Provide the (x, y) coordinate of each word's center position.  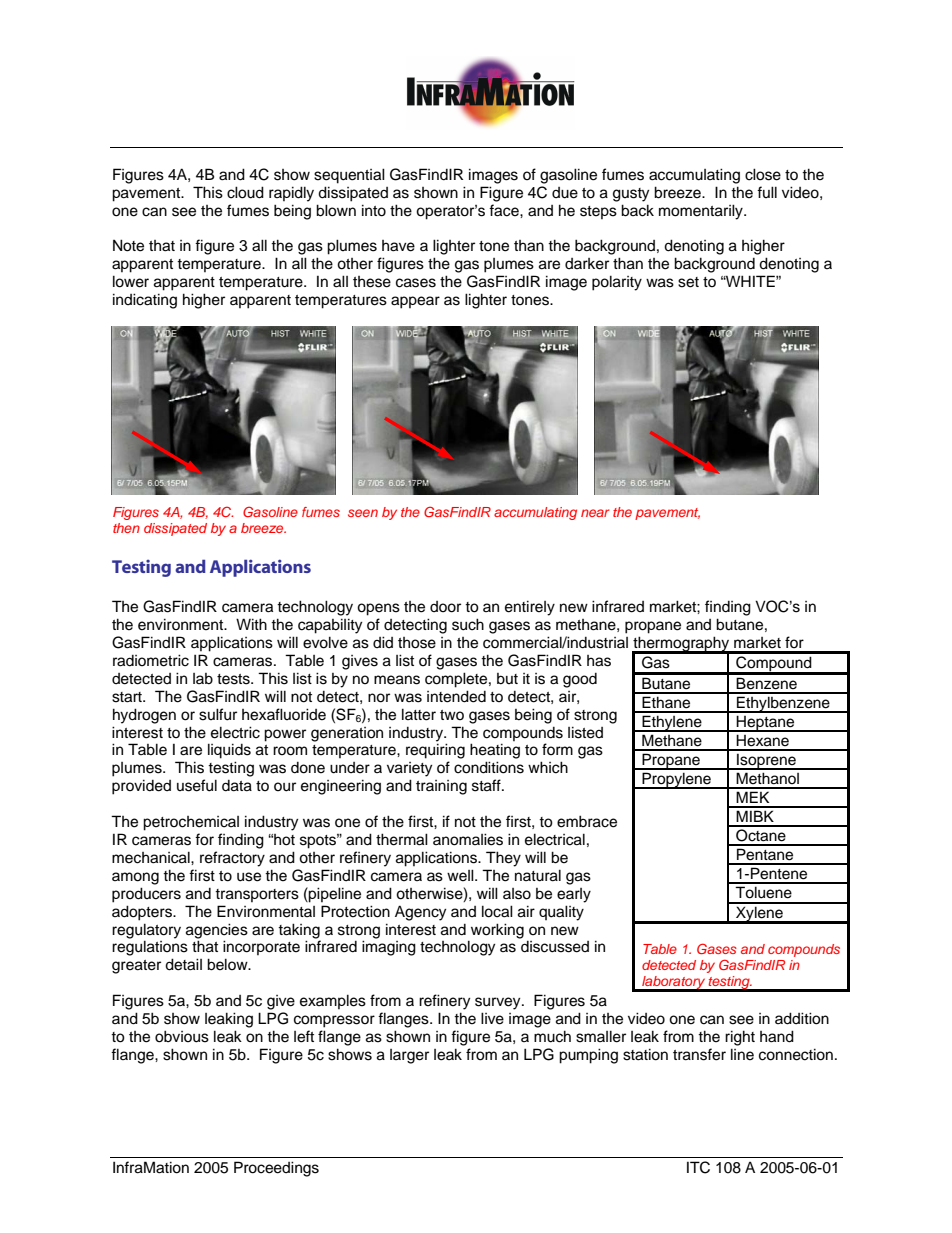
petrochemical (191, 823)
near (595, 513)
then (126, 528)
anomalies (468, 839)
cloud (245, 192)
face (505, 210)
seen (363, 513)
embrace (587, 821)
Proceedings (276, 1169)
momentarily (702, 212)
